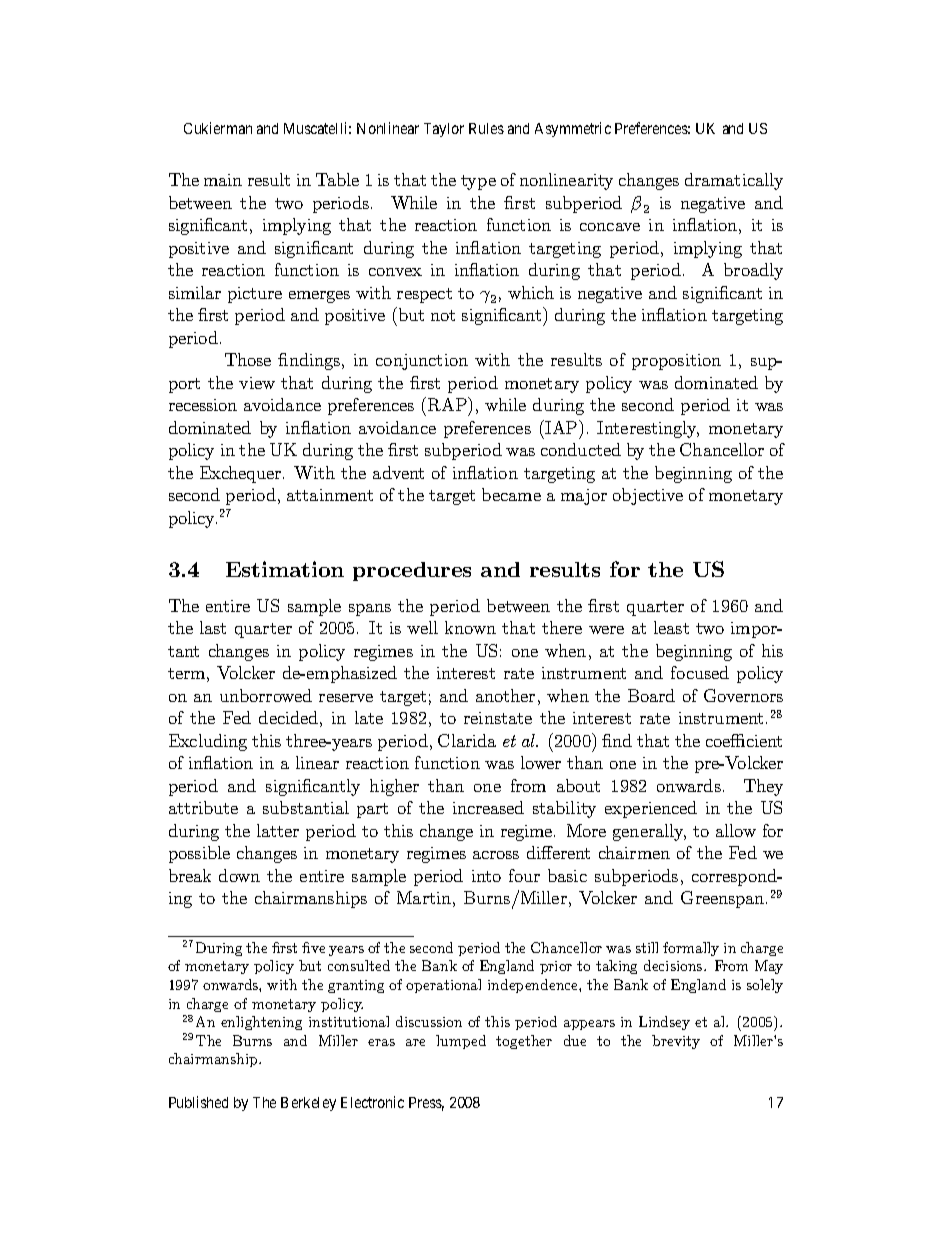 Image resolution: width=952 pixels, height=1233 pixels. What do you see at coordinates (496, 855) in the image?
I see `across` at bounding box center [496, 855].
